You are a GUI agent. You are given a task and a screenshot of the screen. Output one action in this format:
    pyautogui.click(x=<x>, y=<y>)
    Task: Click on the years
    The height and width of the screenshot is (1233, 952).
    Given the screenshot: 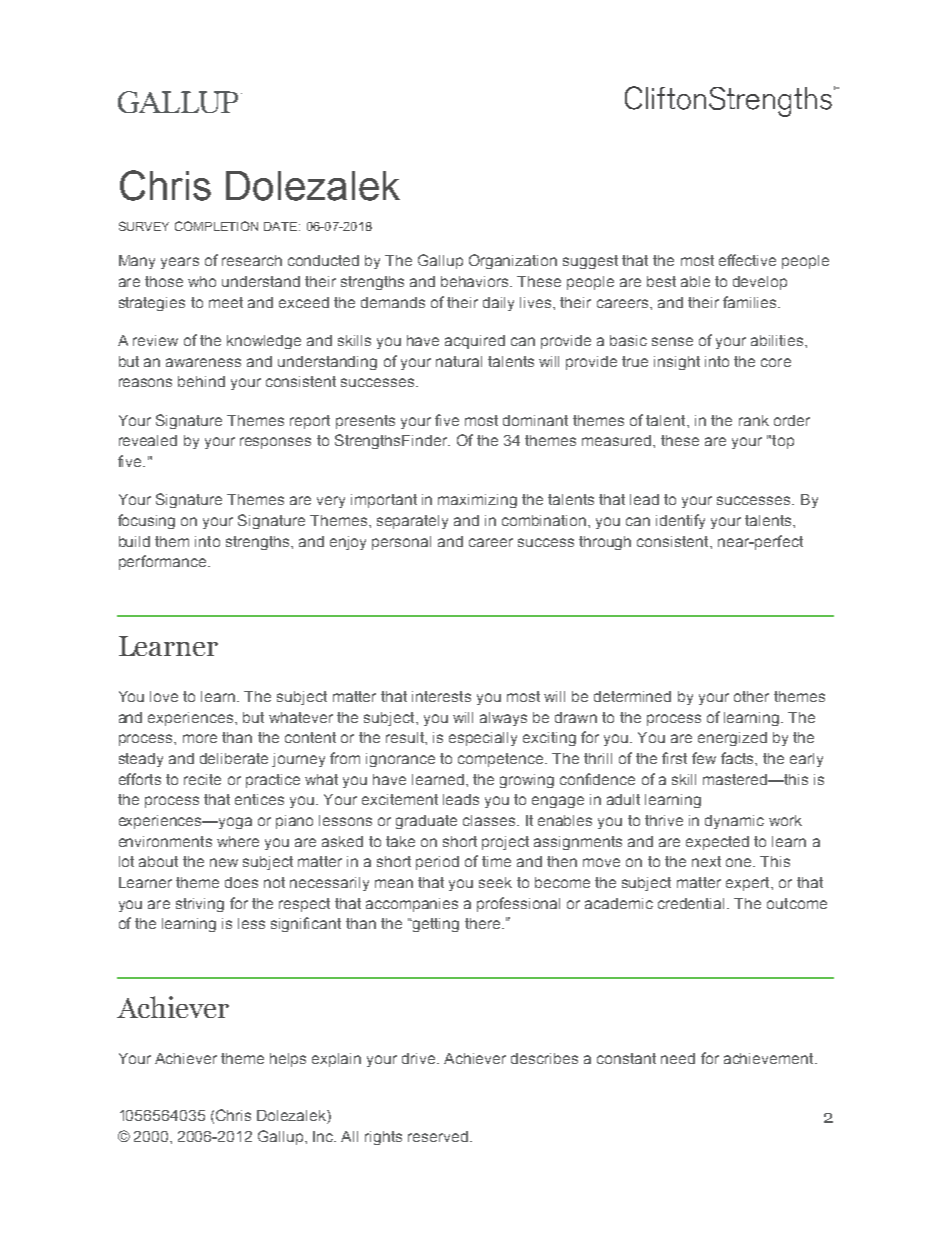 What is the action you would take?
    pyautogui.click(x=180, y=263)
